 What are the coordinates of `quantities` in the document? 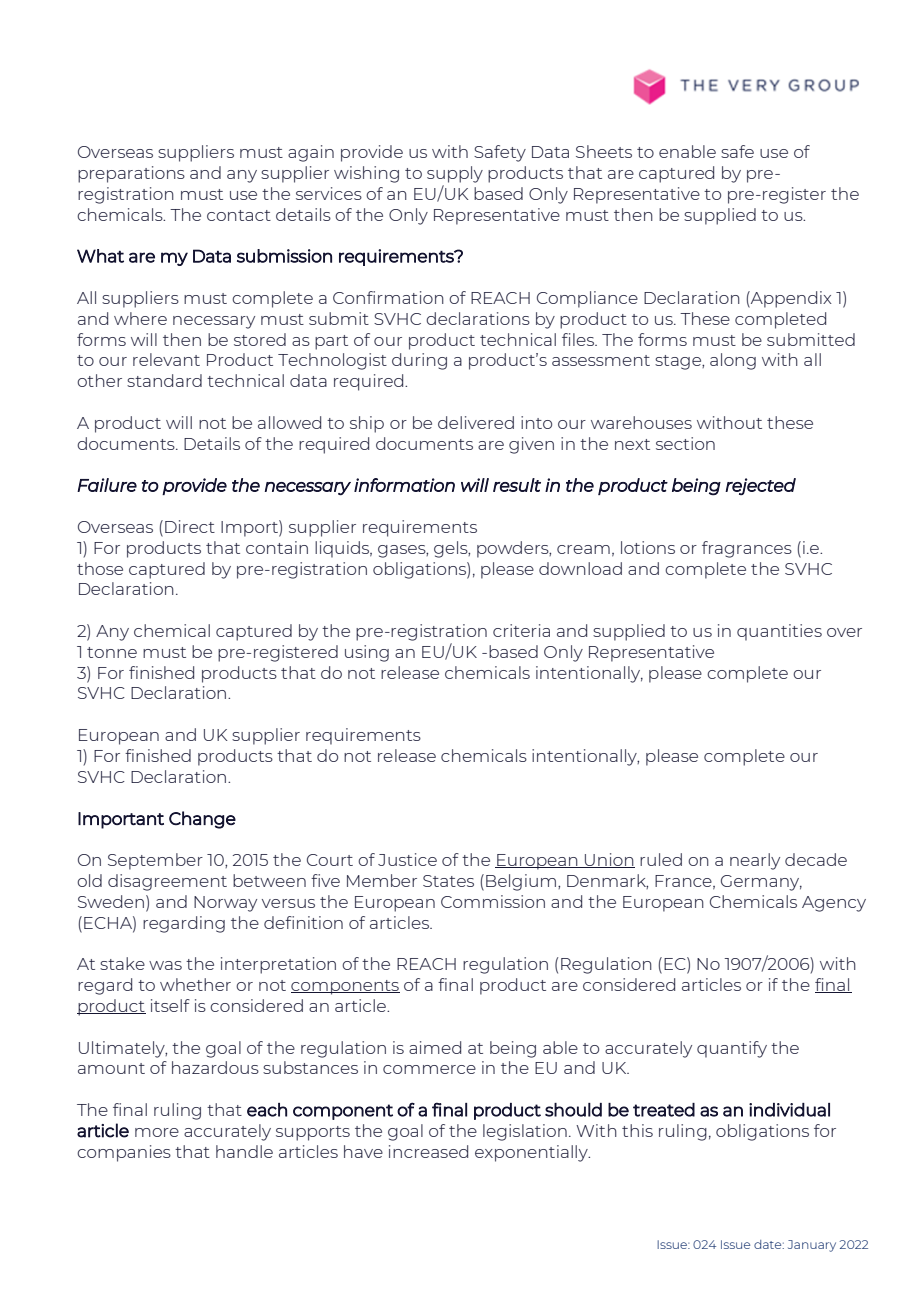 It's located at (779, 632).
